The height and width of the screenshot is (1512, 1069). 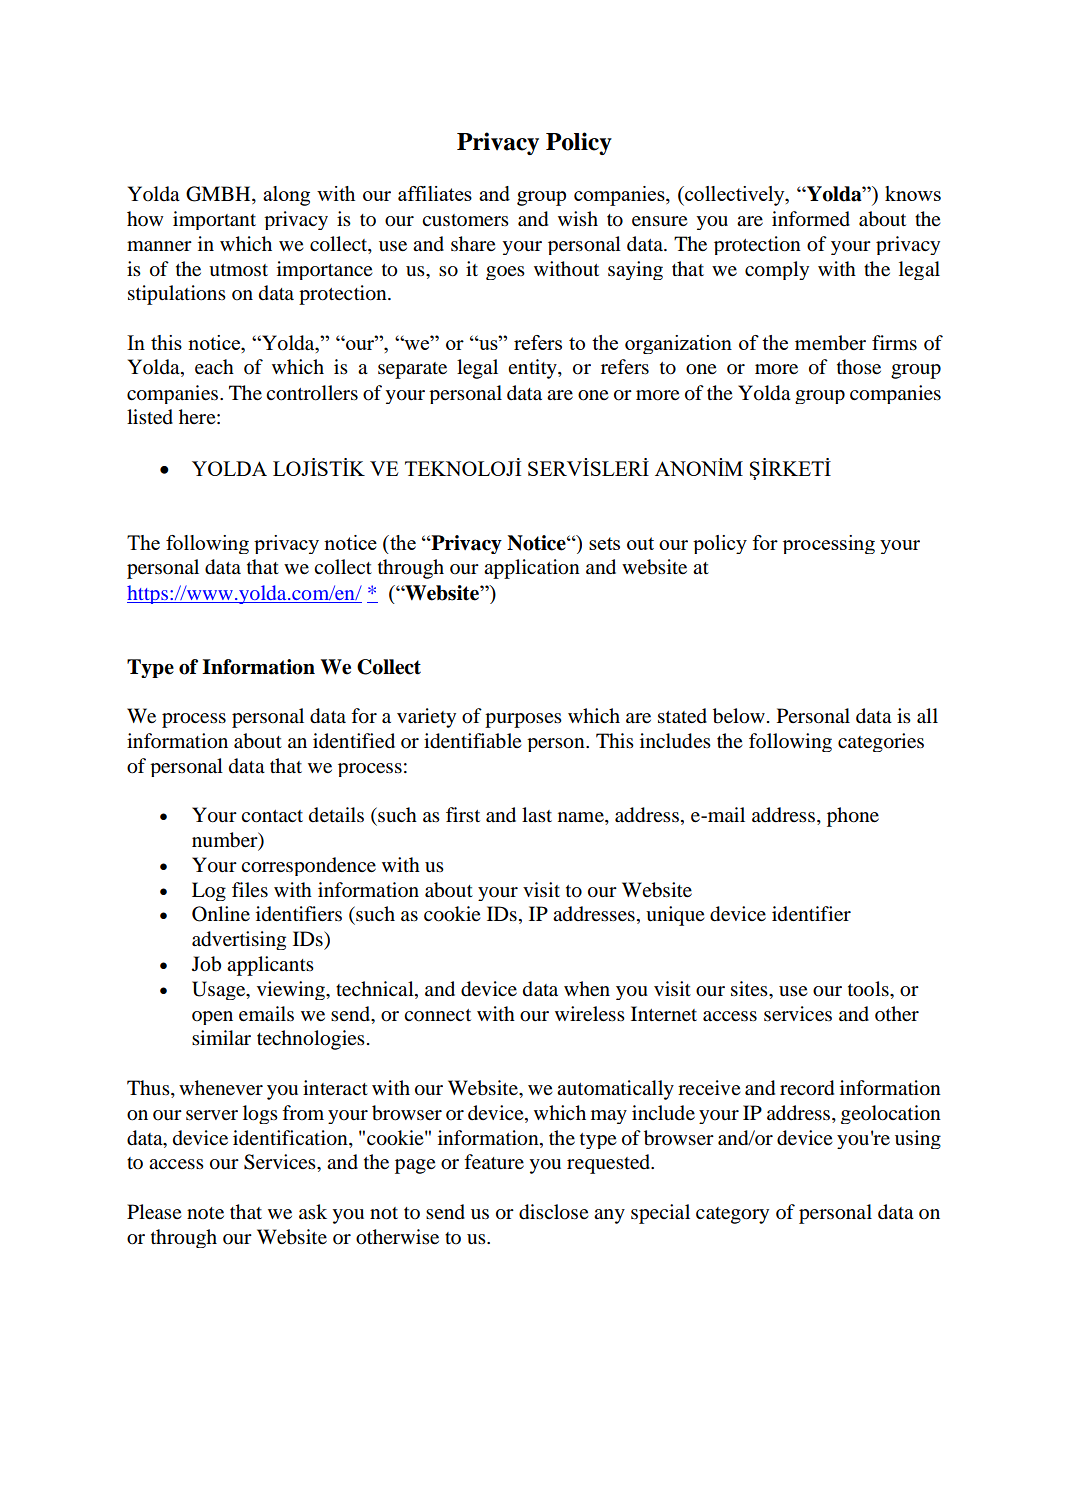 What do you see at coordinates (214, 220) in the screenshot?
I see `important` at bounding box center [214, 220].
